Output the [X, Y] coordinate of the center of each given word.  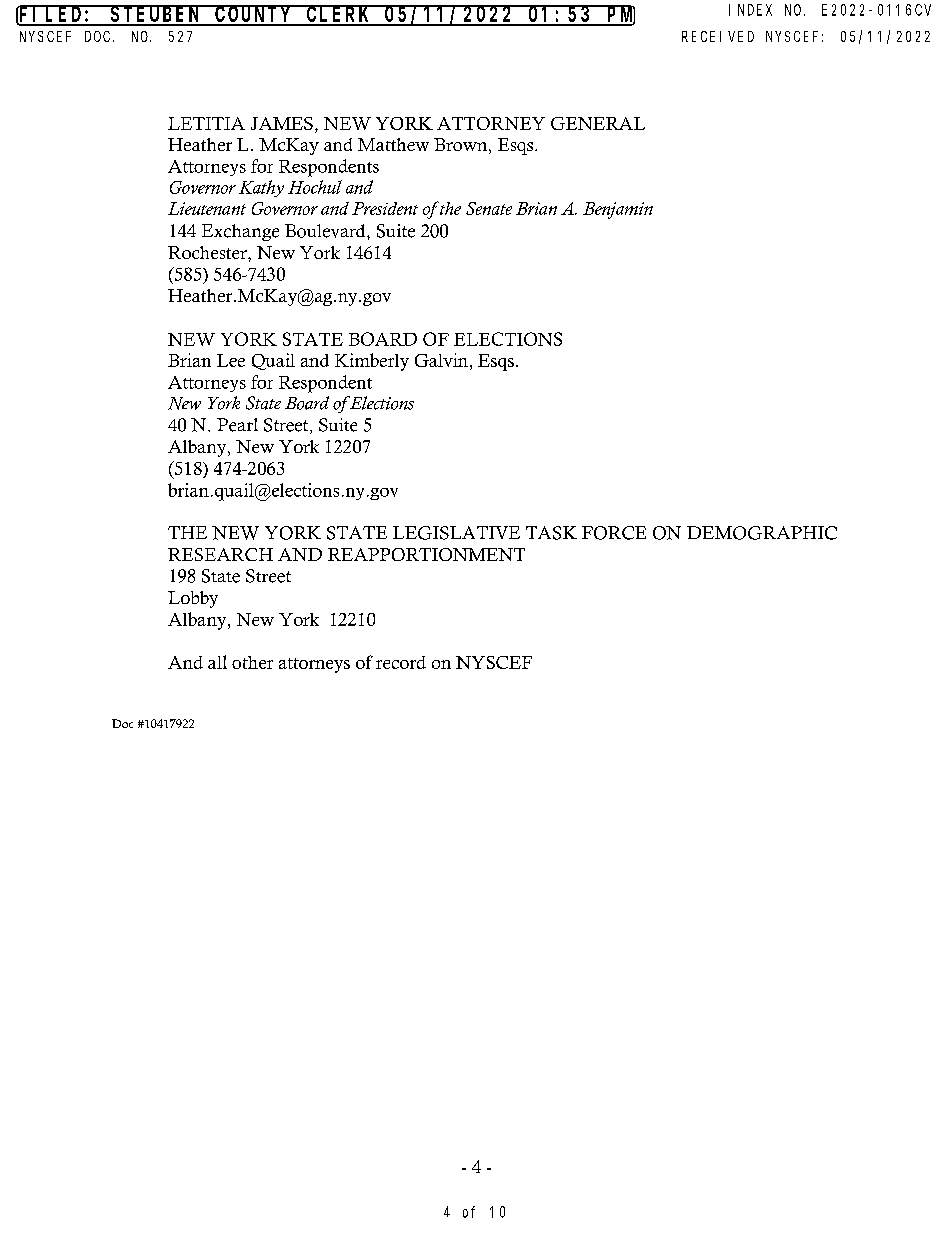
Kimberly [372, 362]
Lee [231, 360]
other [252, 662]
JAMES [282, 123]
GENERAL [598, 123]
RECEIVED [718, 36]
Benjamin [618, 210]
